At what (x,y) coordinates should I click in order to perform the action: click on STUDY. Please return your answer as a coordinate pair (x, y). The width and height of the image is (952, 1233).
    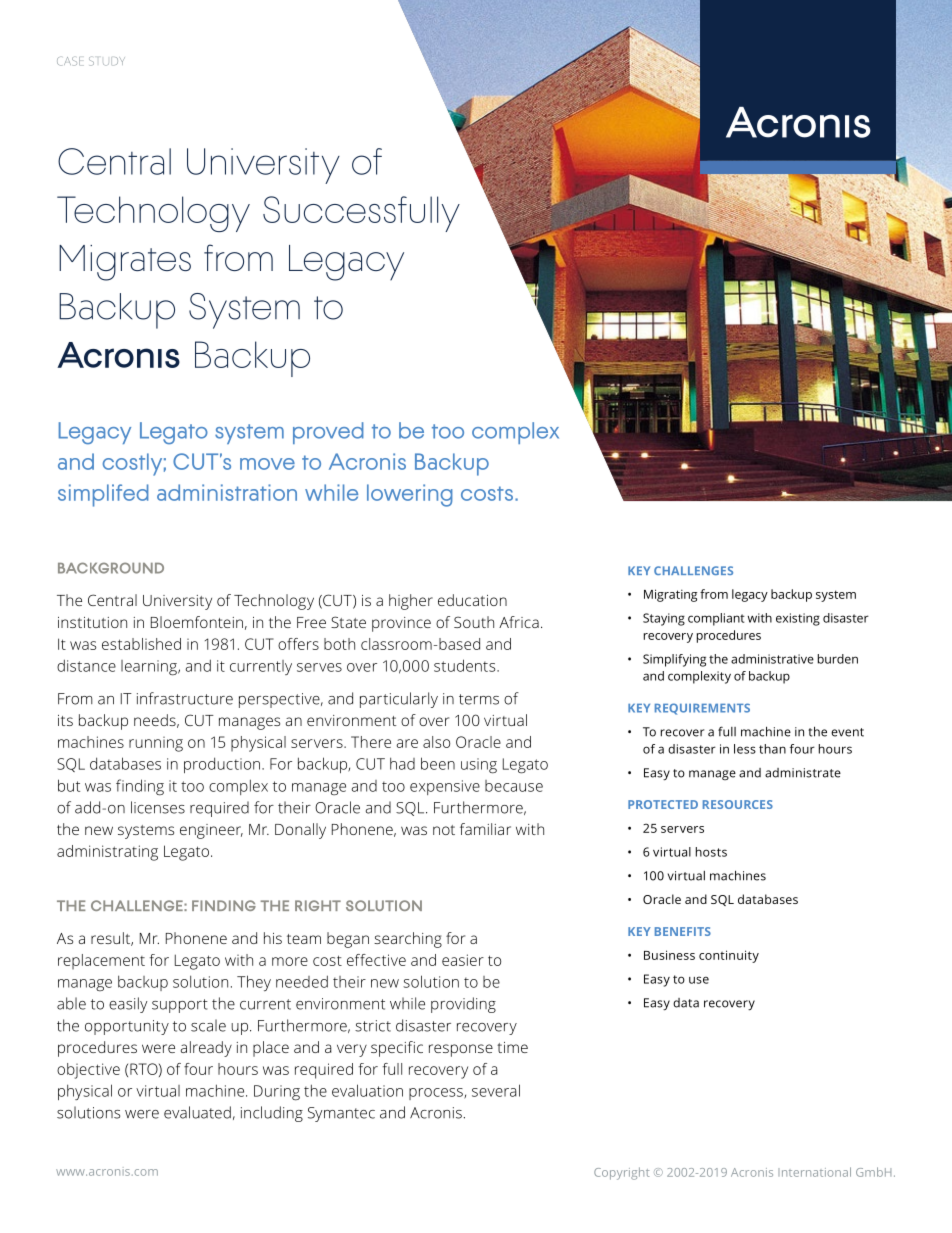
    Looking at the image, I should click on (107, 61).
